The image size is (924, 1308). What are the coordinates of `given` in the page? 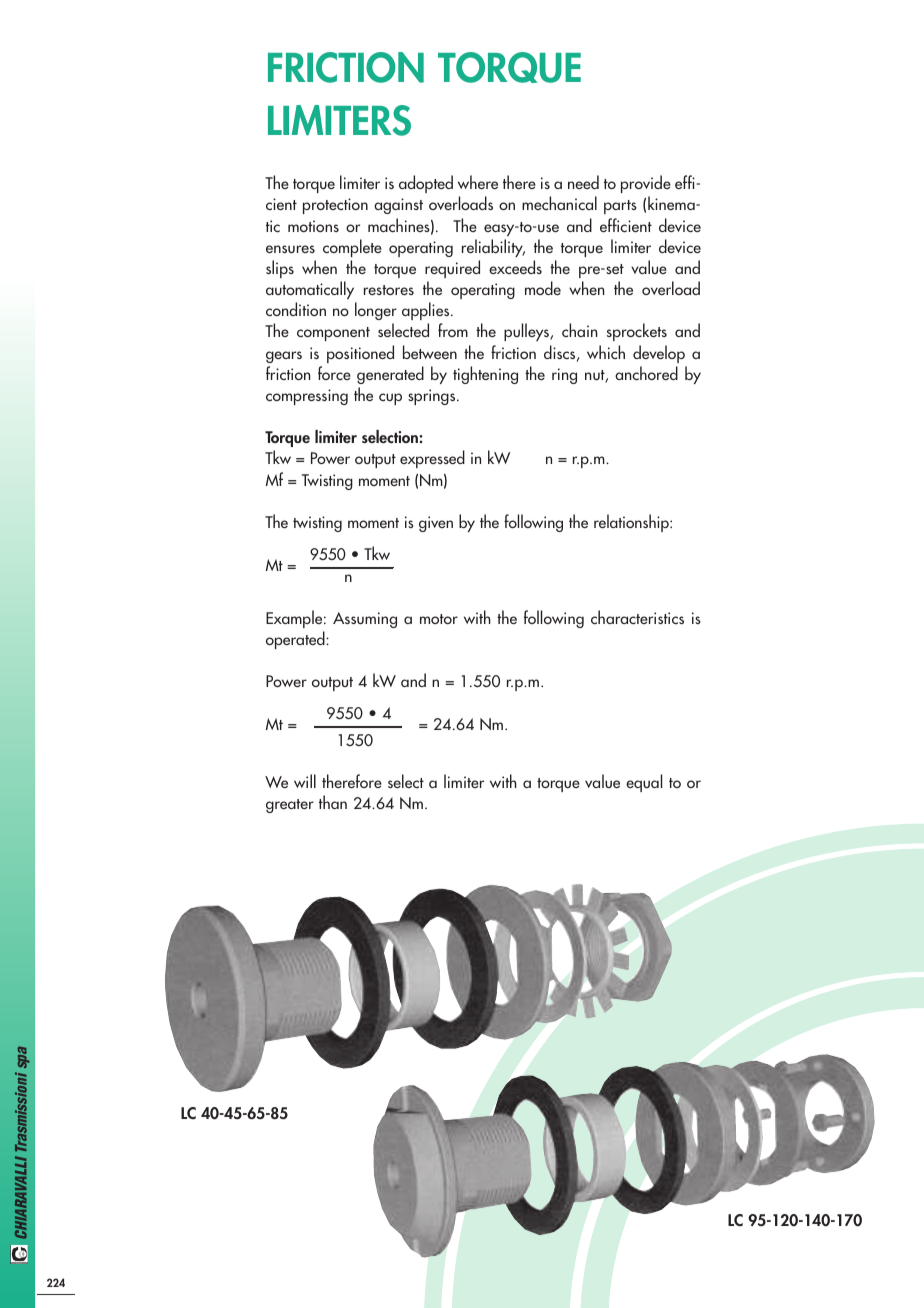 It's located at (436, 524).
